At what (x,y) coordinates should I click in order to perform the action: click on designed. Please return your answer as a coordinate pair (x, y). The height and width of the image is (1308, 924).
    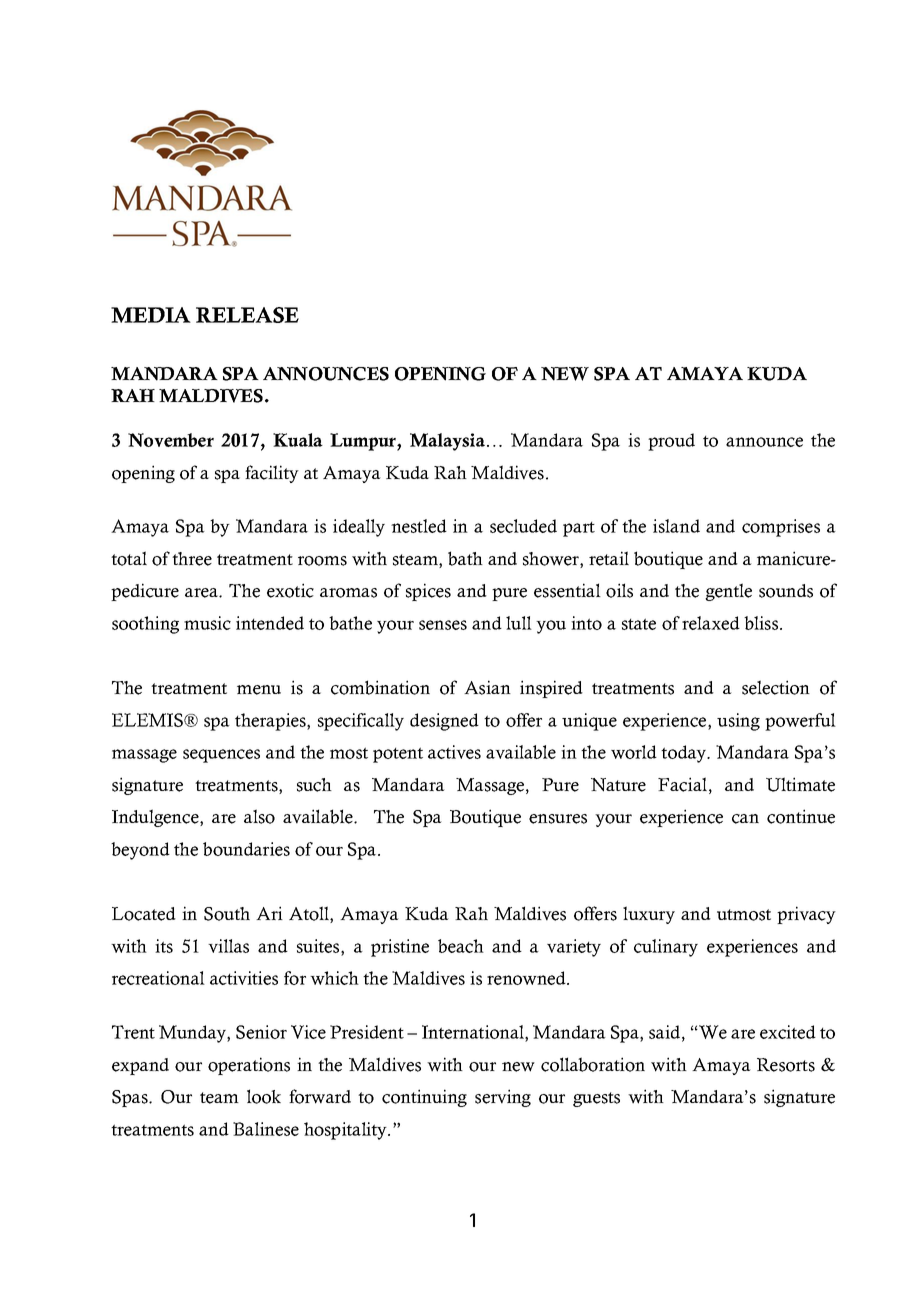
    Looking at the image, I should click on (444, 722).
